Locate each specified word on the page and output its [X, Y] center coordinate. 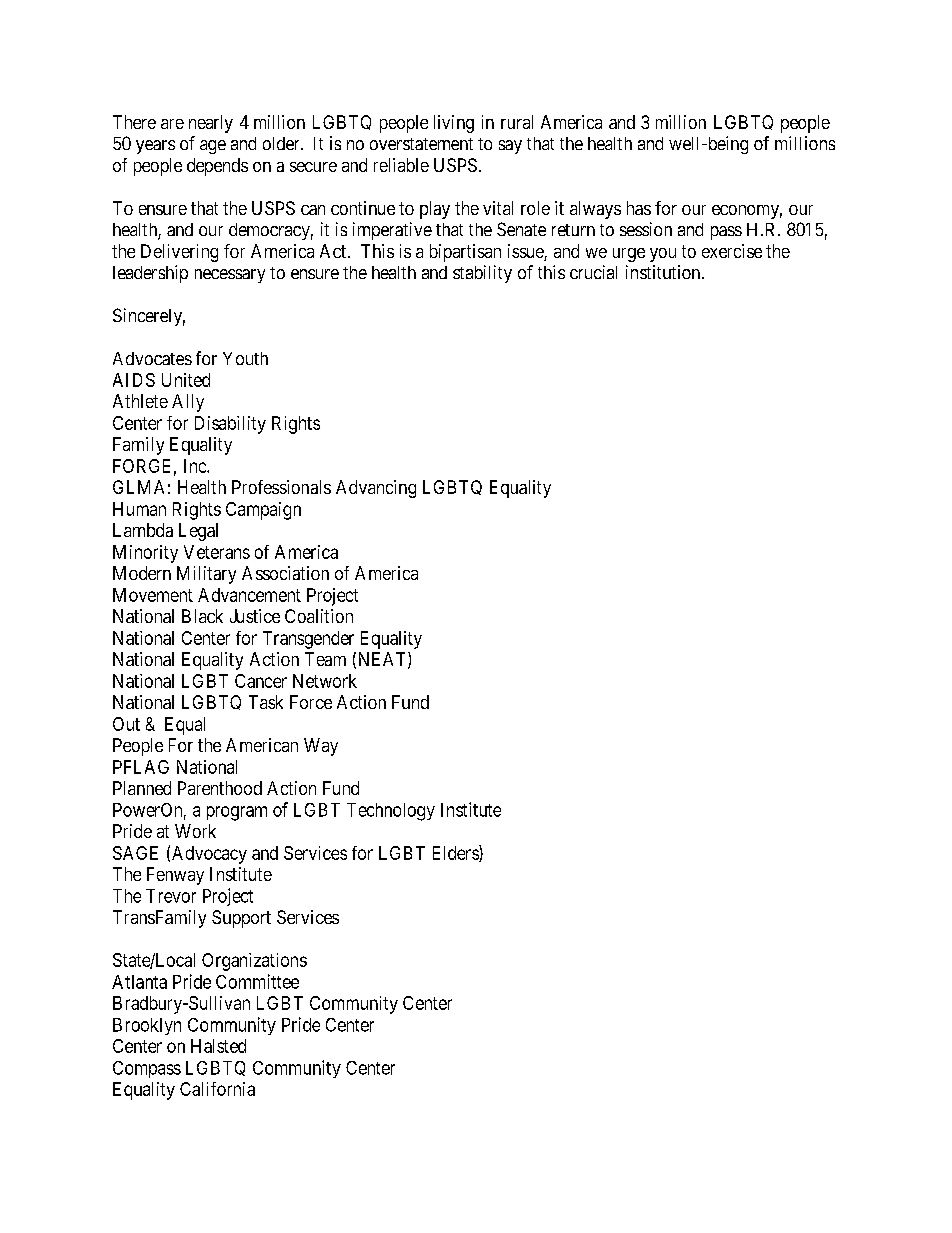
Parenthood [220, 788]
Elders [456, 853]
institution [664, 272]
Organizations [254, 962]
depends [217, 167]
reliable [401, 165]
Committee [257, 981]
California [217, 1089]
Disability [230, 425]
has [639, 208]
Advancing [376, 489]
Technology [391, 812]
